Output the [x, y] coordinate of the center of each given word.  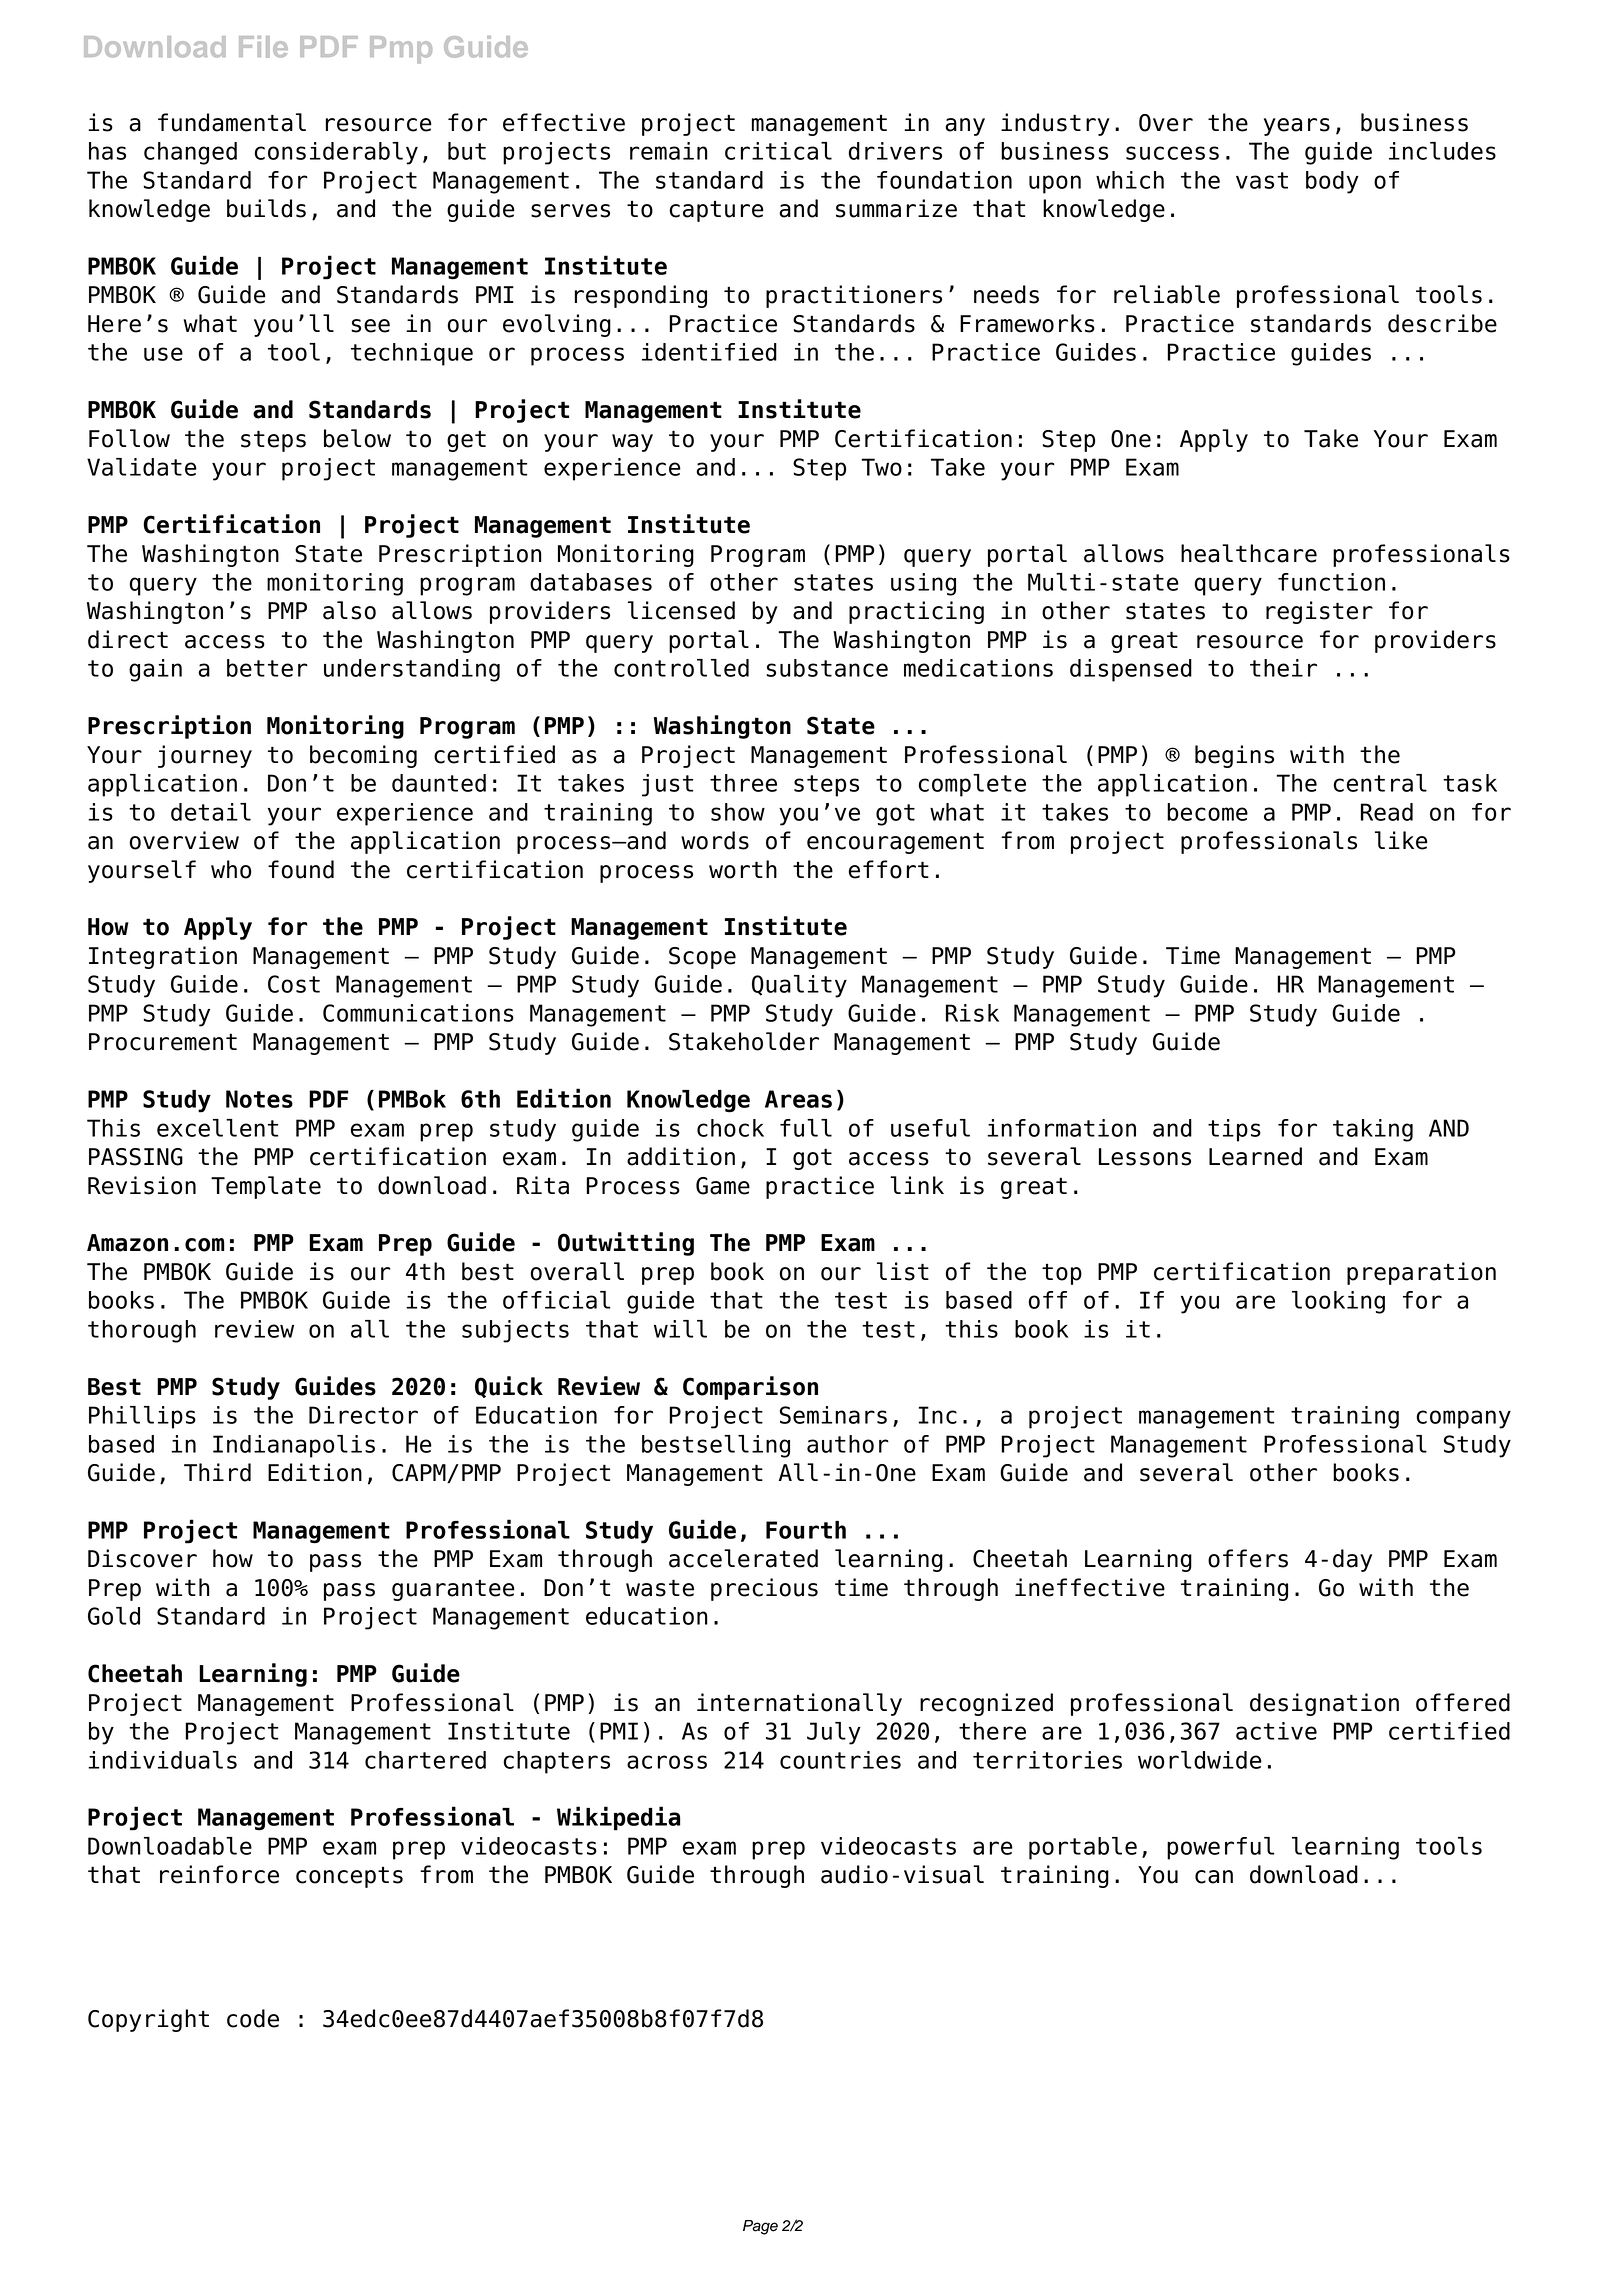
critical [778, 151]
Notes [259, 1099]
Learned [1255, 1156]
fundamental [232, 122]
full [806, 1128]
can [1214, 1877]
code [253, 2018]
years [1297, 127]
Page [760, 2227]
